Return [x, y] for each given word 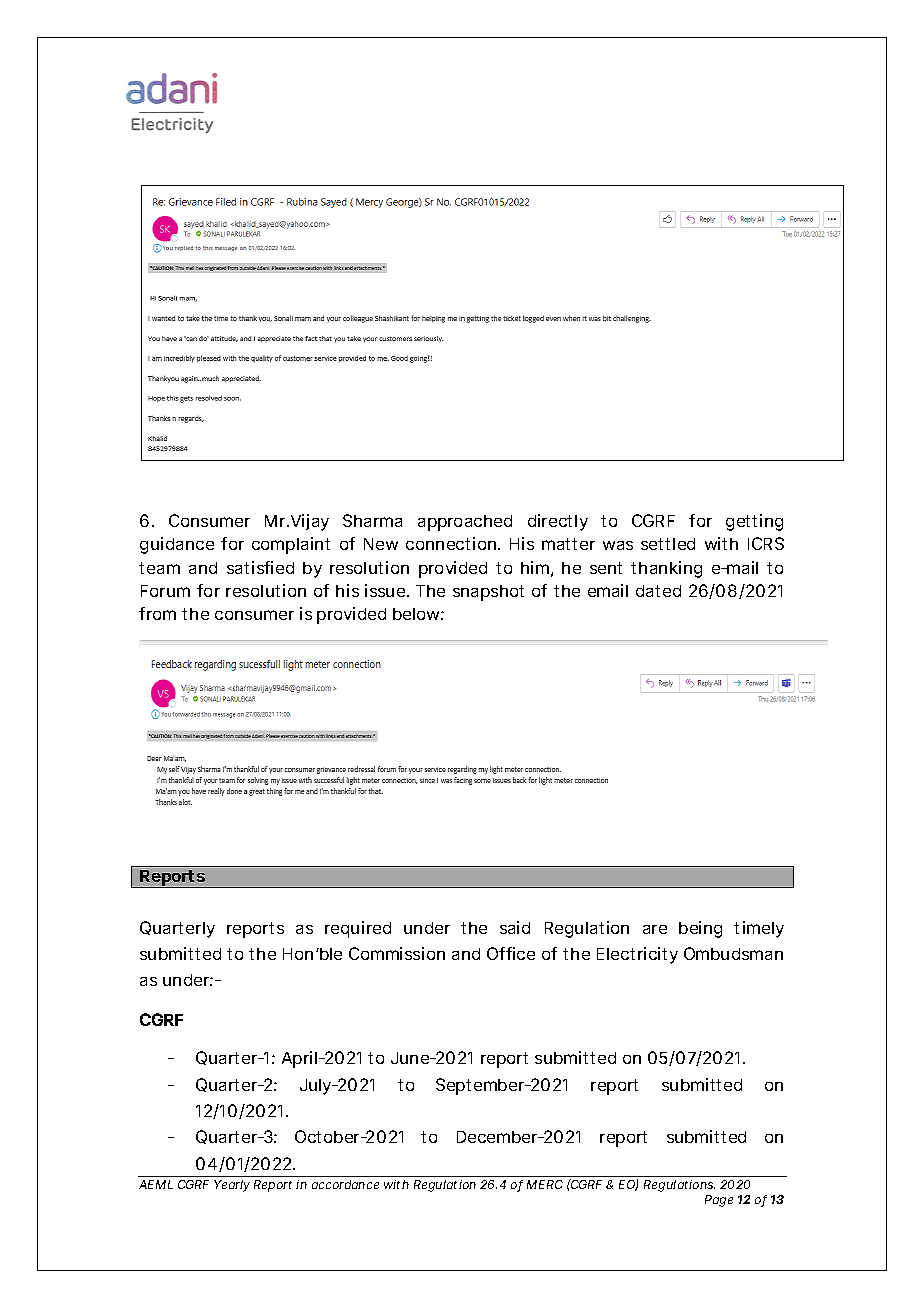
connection [452, 543]
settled [668, 544]
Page [719, 1201]
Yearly [232, 1186]
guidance [177, 545]
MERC [545, 1184]
